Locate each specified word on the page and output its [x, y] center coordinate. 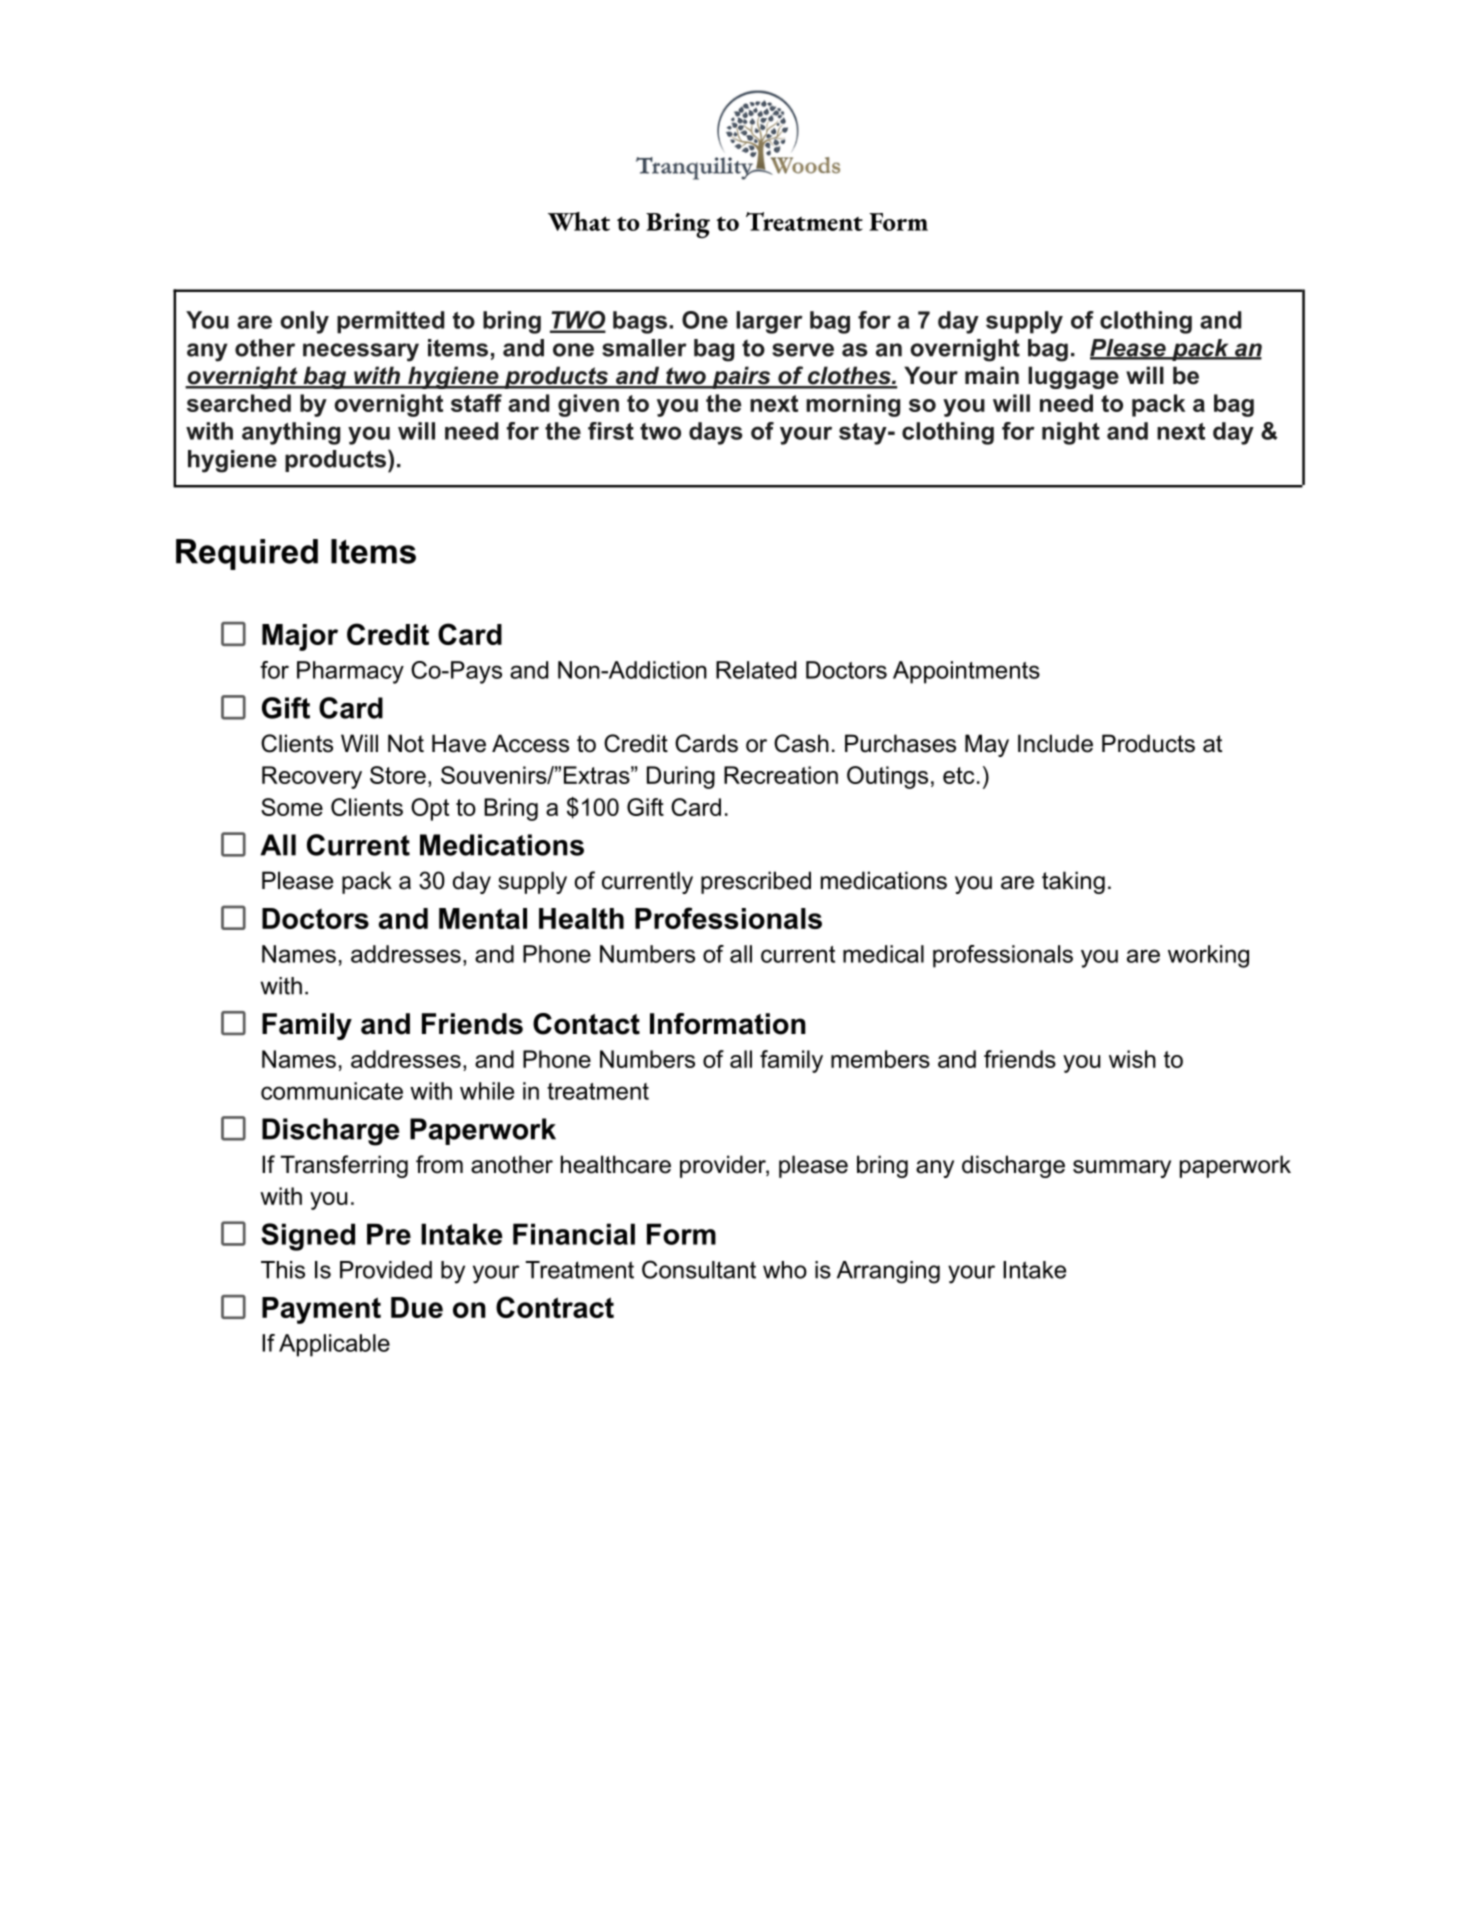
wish [1132, 1059]
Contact [586, 1024]
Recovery [312, 777]
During [681, 777]
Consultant [699, 1269]
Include [1055, 743]
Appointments [966, 672]
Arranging [888, 1272]
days [716, 433]
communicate [332, 1091]
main [992, 375]
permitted [390, 322]
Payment [321, 1310]
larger [769, 322]
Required [247, 554]
